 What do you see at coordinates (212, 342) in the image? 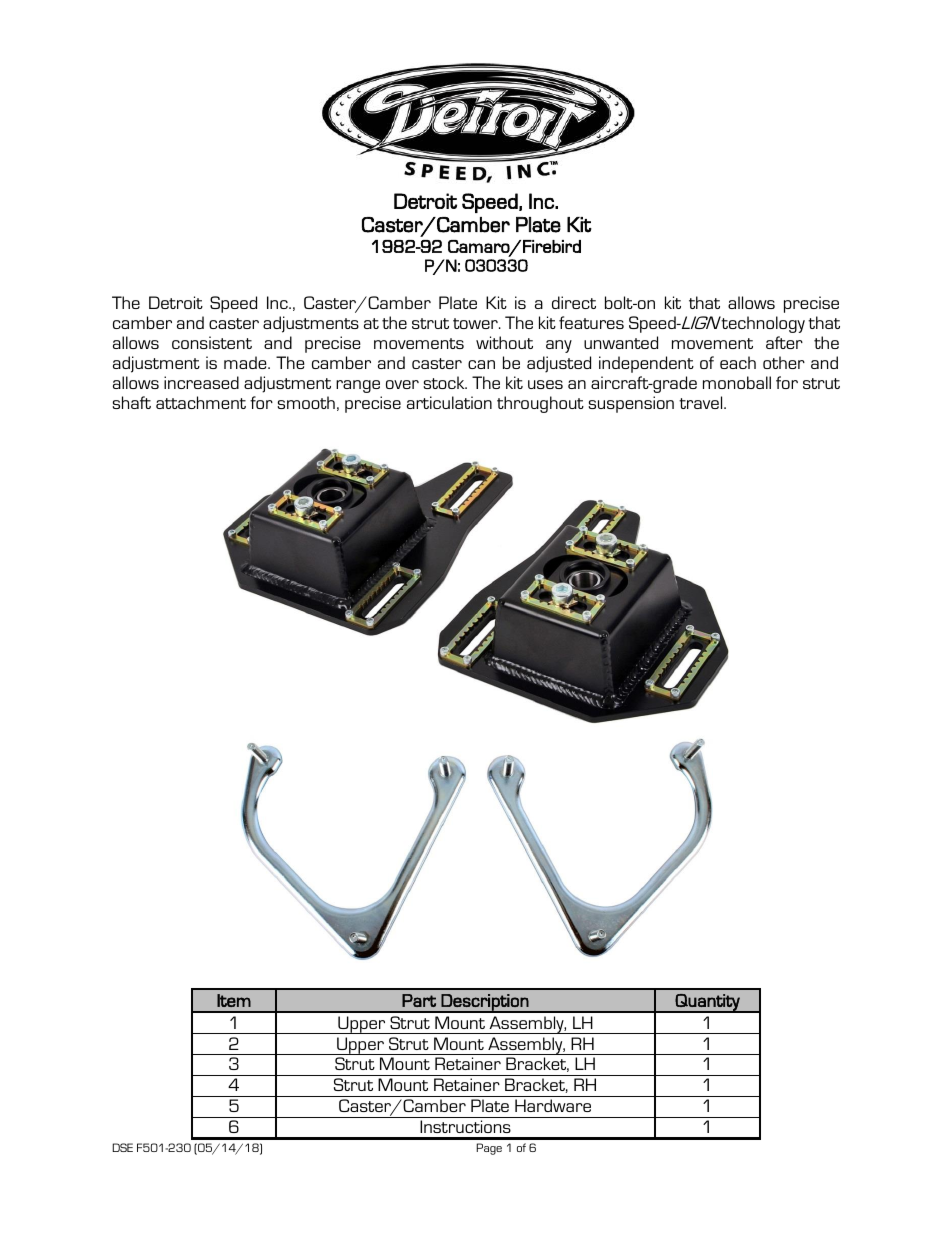
I see `consistent` at bounding box center [212, 342].
